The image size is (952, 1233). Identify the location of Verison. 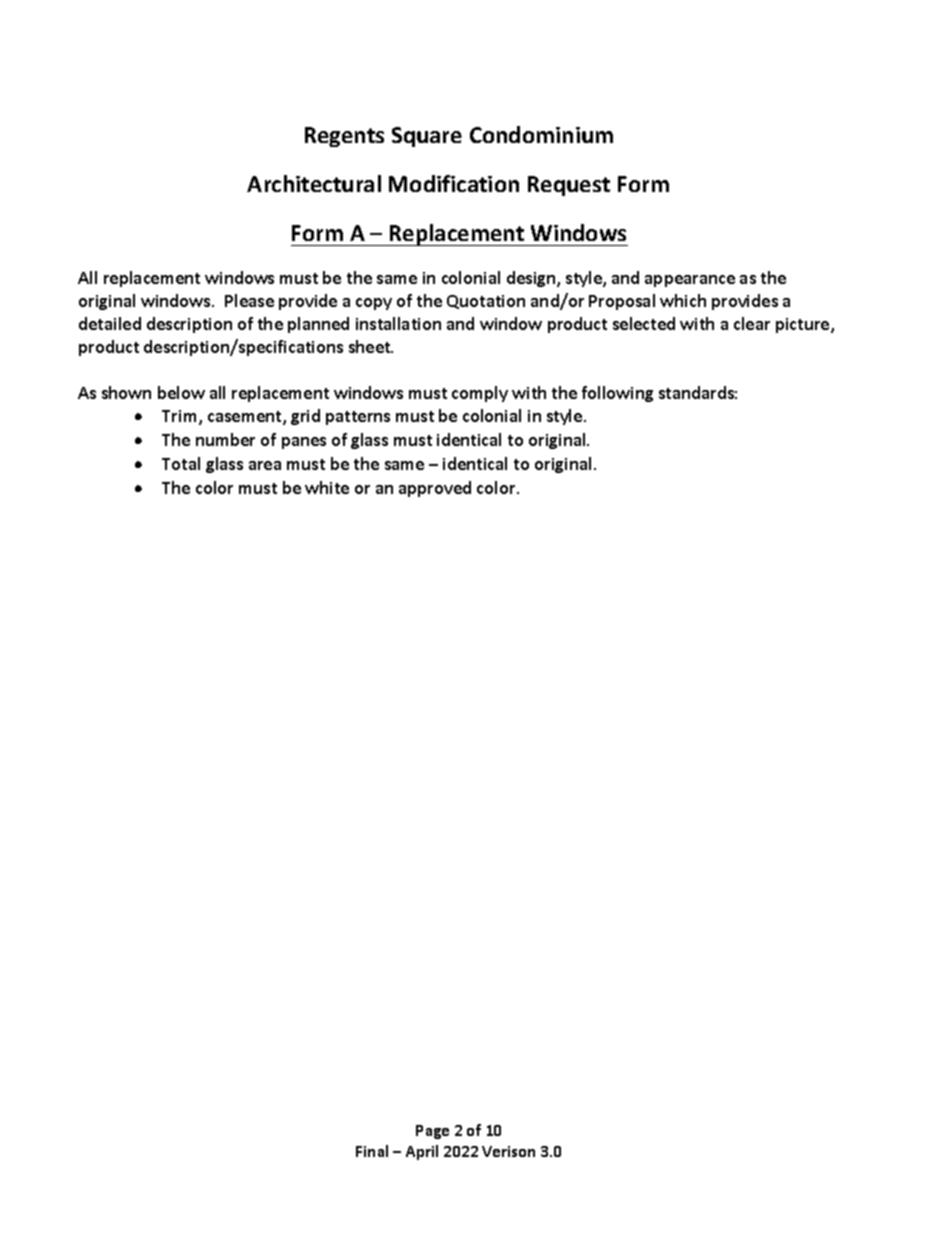
(508, 1151).
